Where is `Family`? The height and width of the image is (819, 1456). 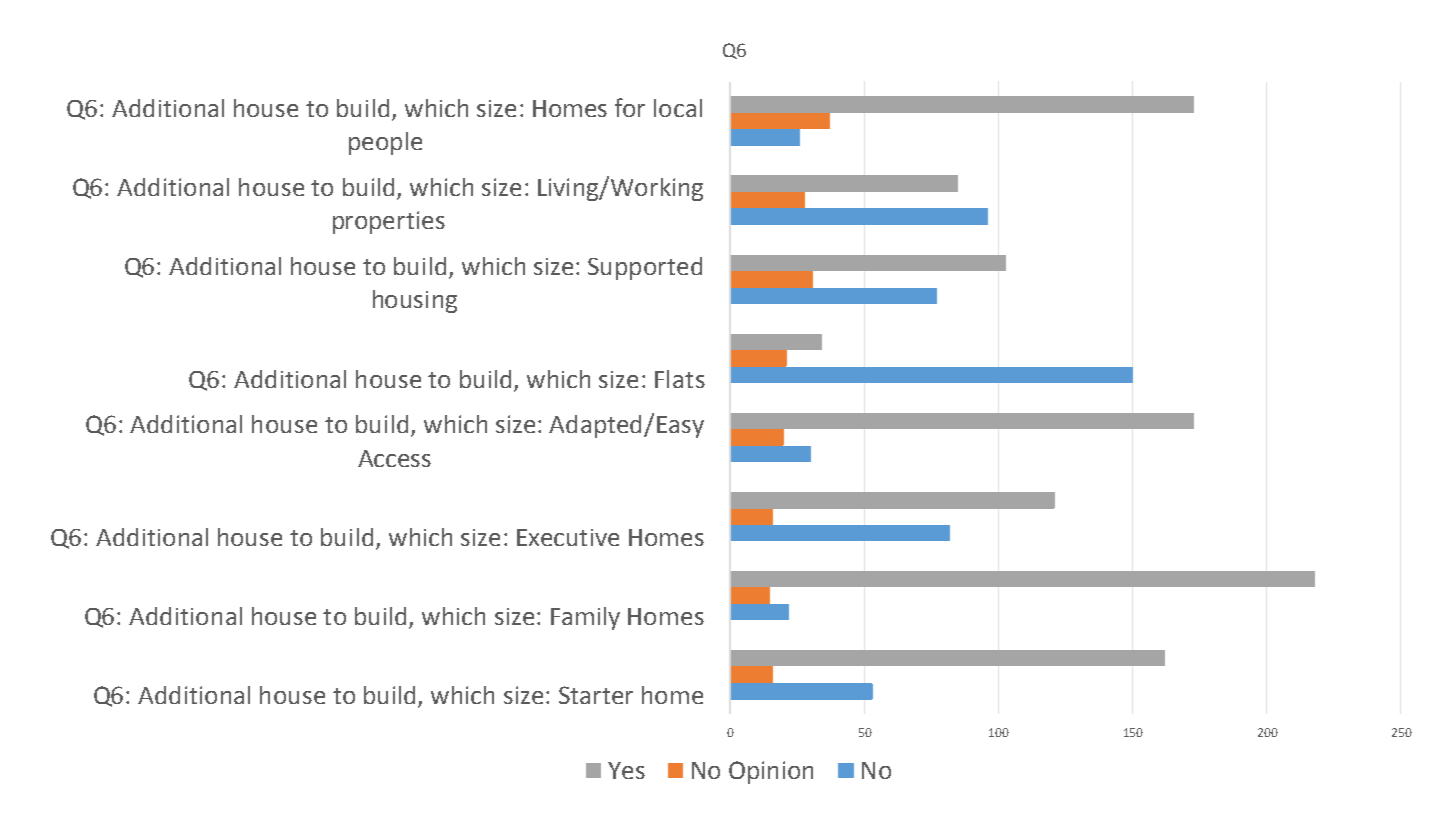 Family is located at coordinates (585, 618).
